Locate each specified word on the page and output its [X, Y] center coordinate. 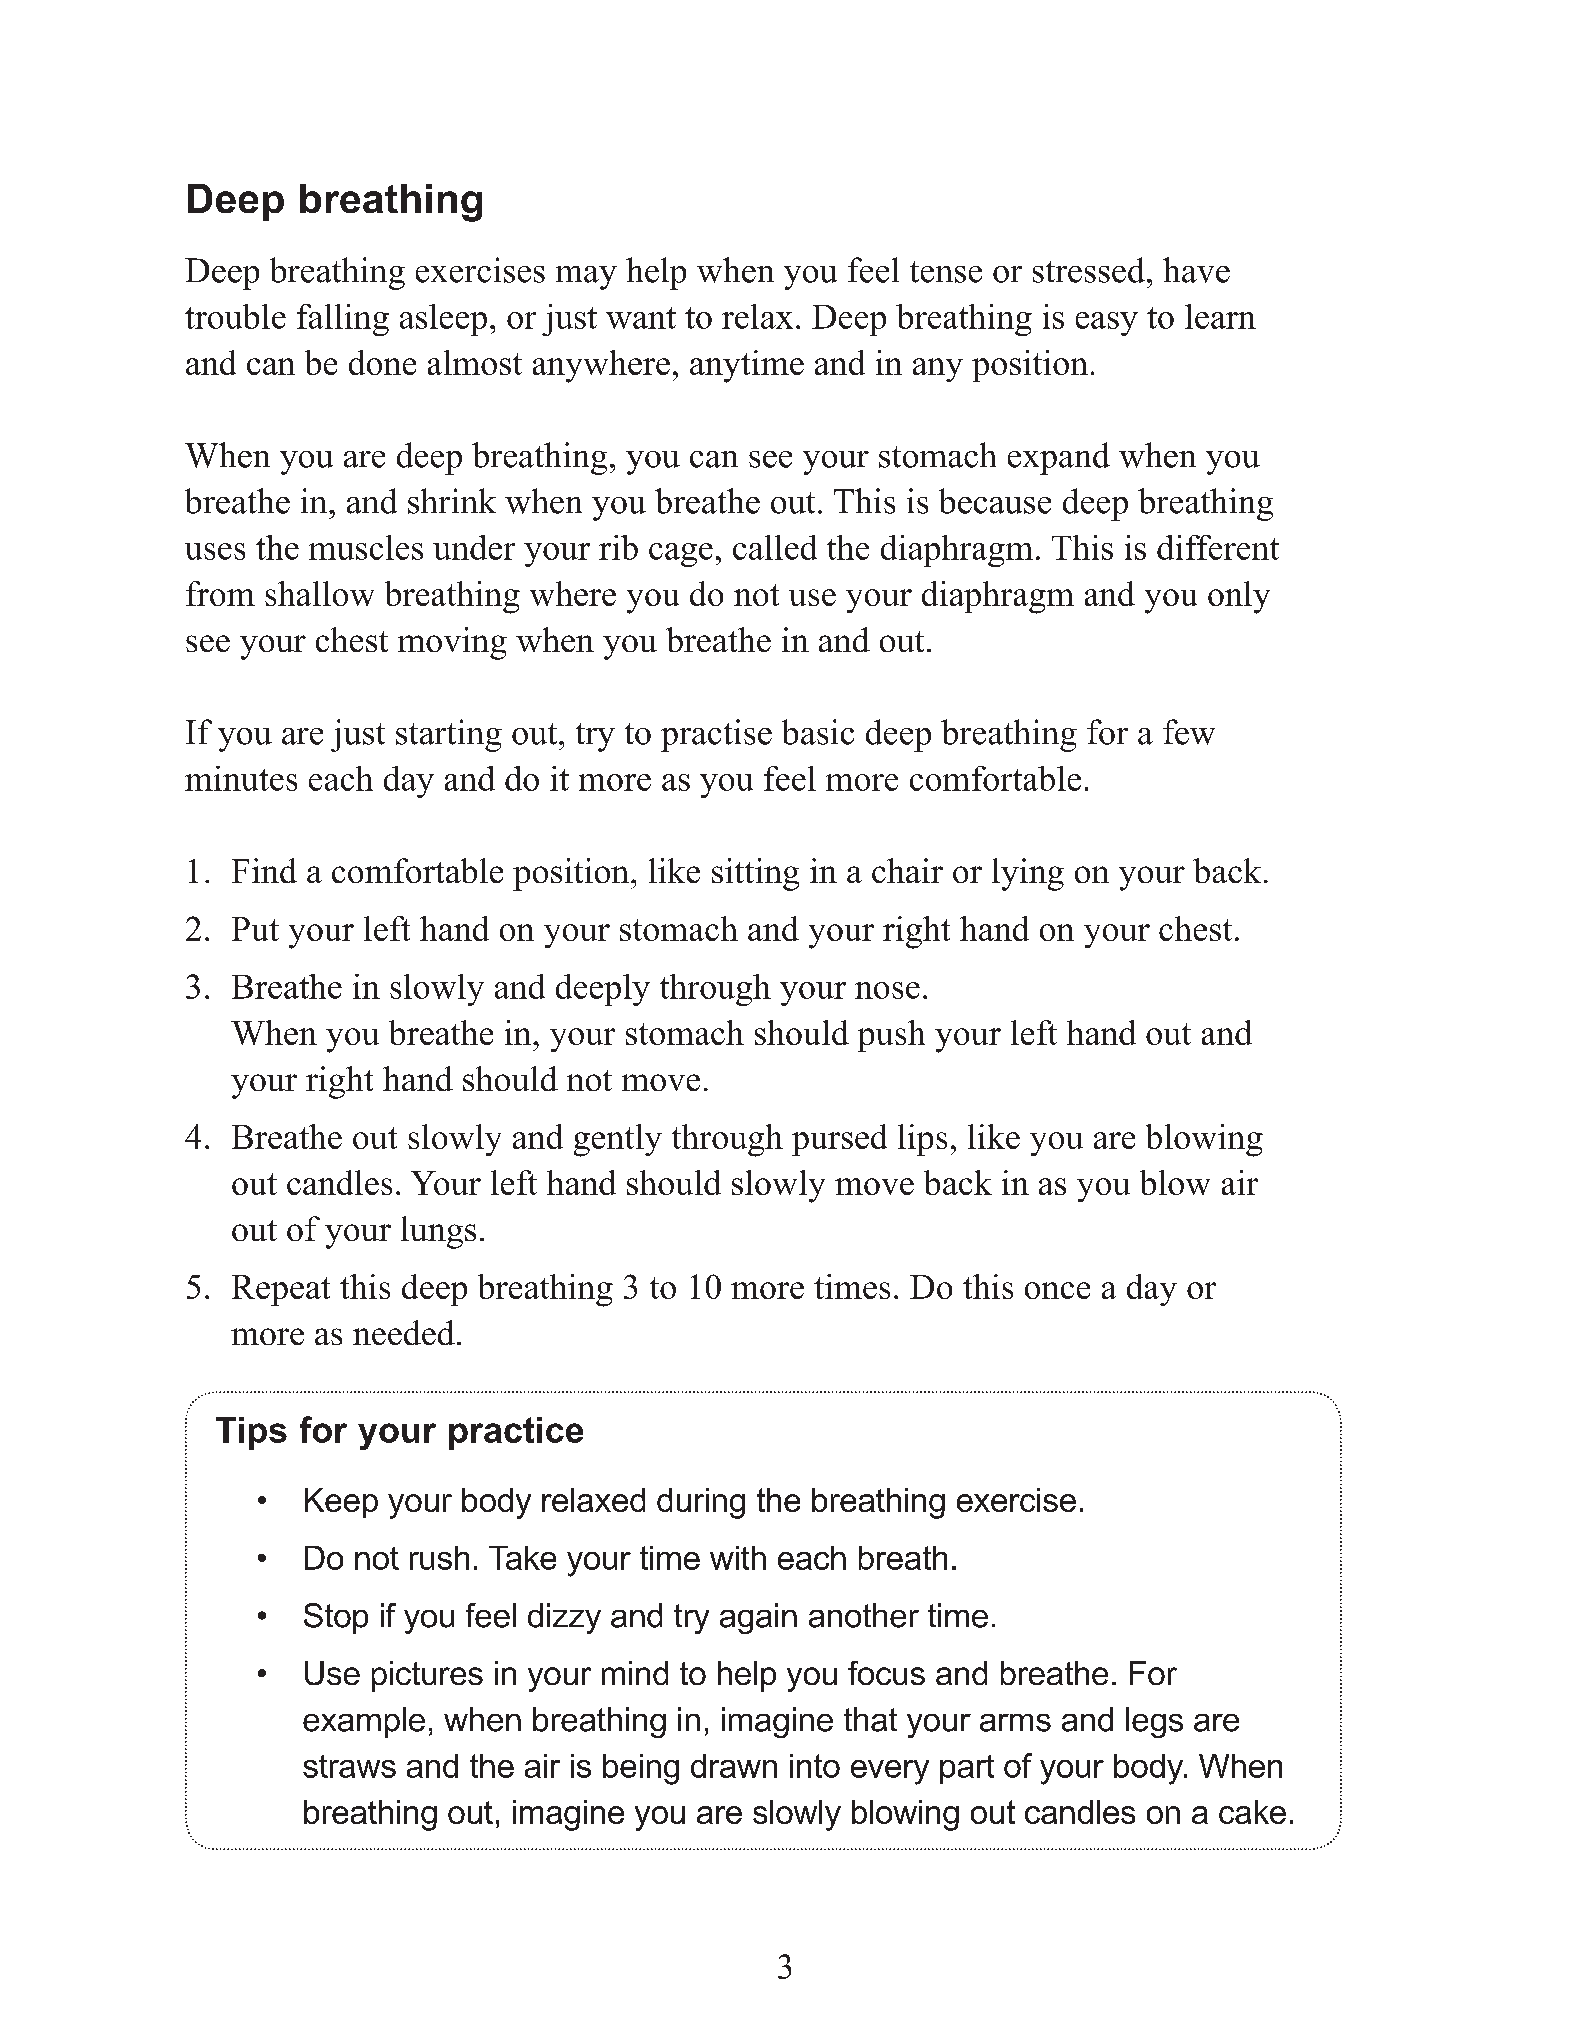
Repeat [281, 1290]
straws [349, 1766]
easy [1107, 324]
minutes [241, 778]
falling [343, 320]
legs [1154, 1722]
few [1189, 732]
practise [716, 735]
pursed [839, 1140]
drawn [734, 1766]
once [1057, 1290]
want [641, 318]
